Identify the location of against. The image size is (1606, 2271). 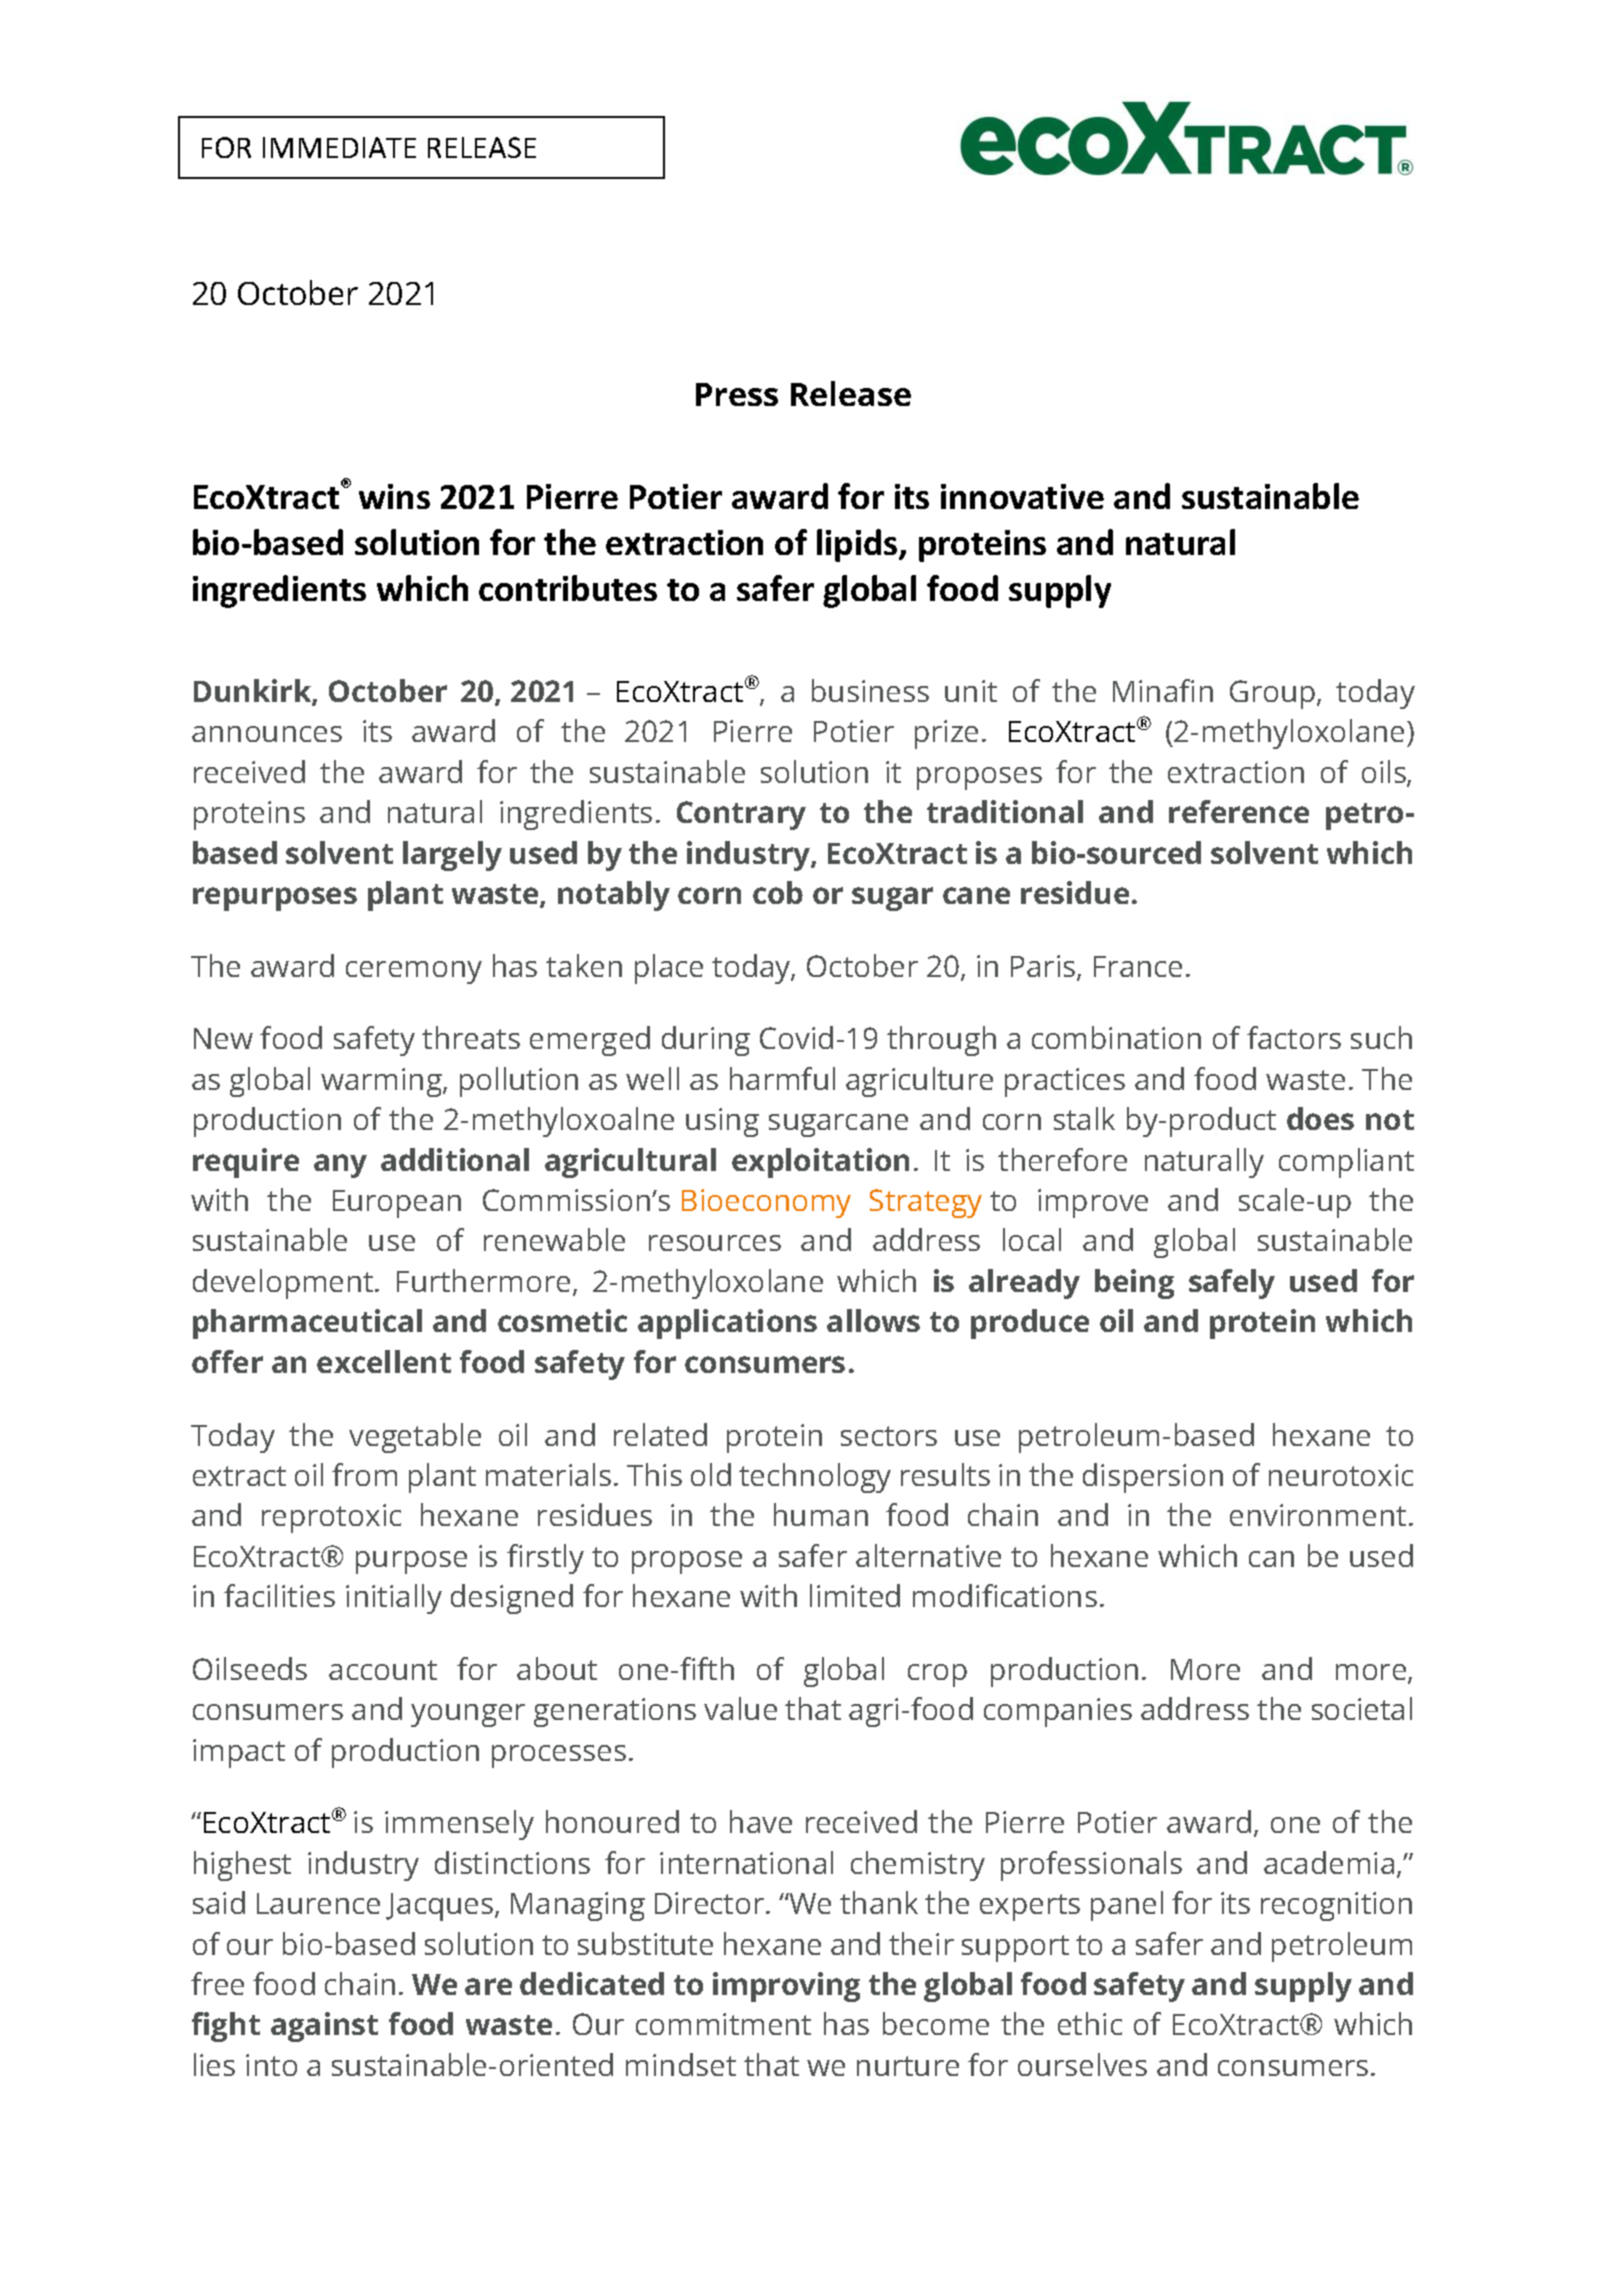
(324, 2027).
